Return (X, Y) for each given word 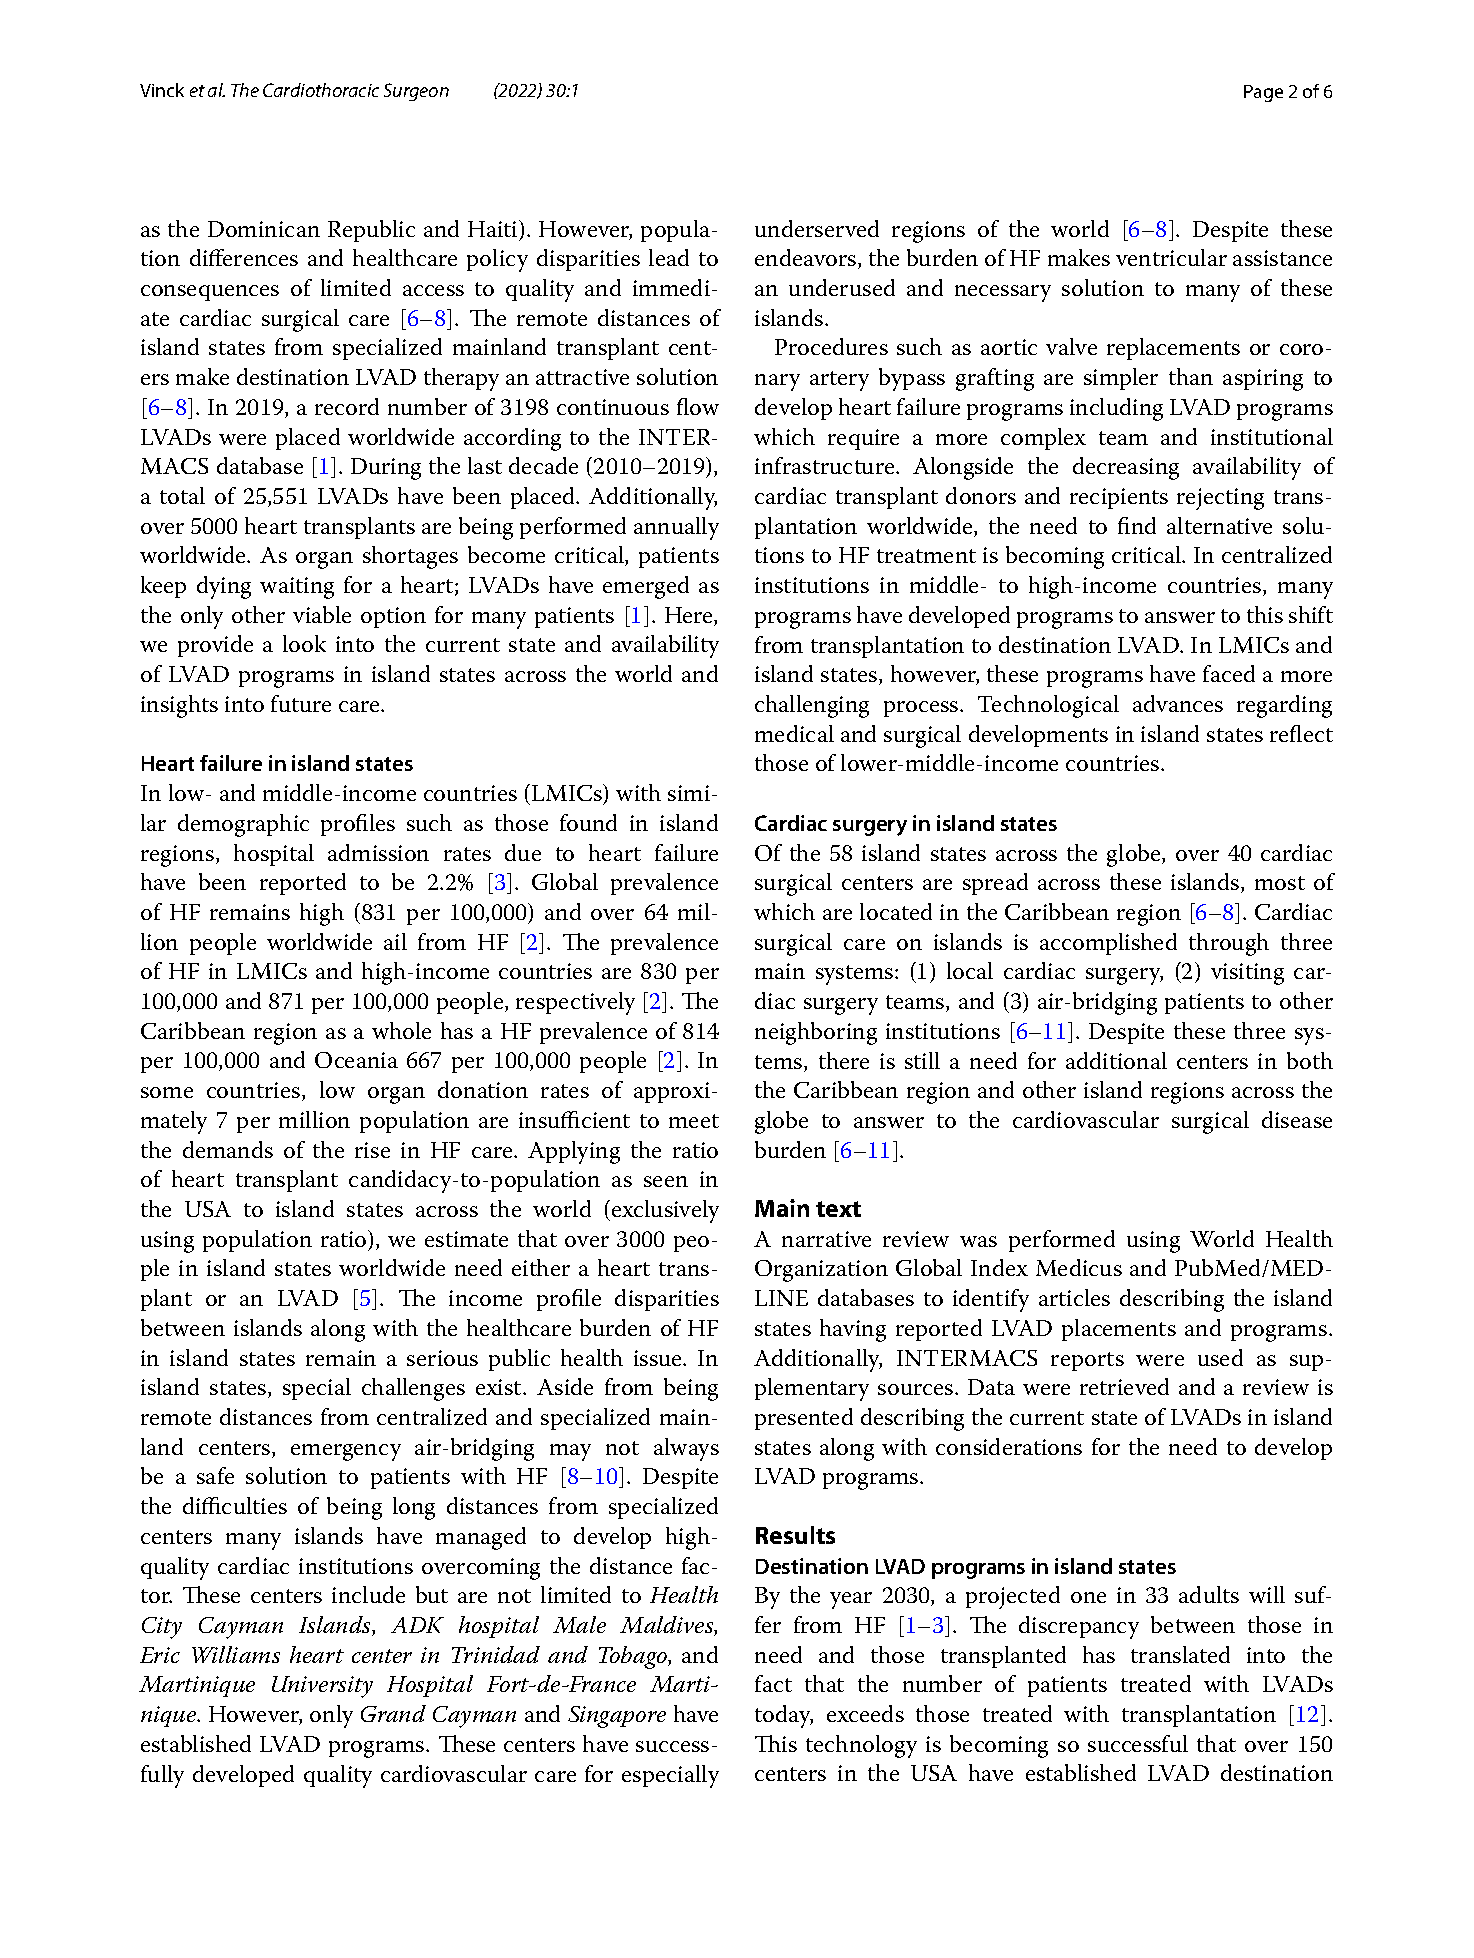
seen (666, 1181)
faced (1229, 673)
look (304, 643)
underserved (817, 228)
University (322, 1687)
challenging (812, 706)
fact (773, 1683)
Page (1263, 93)
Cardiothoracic (321, 90)
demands (228, 1149)
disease (1297, 1119)
